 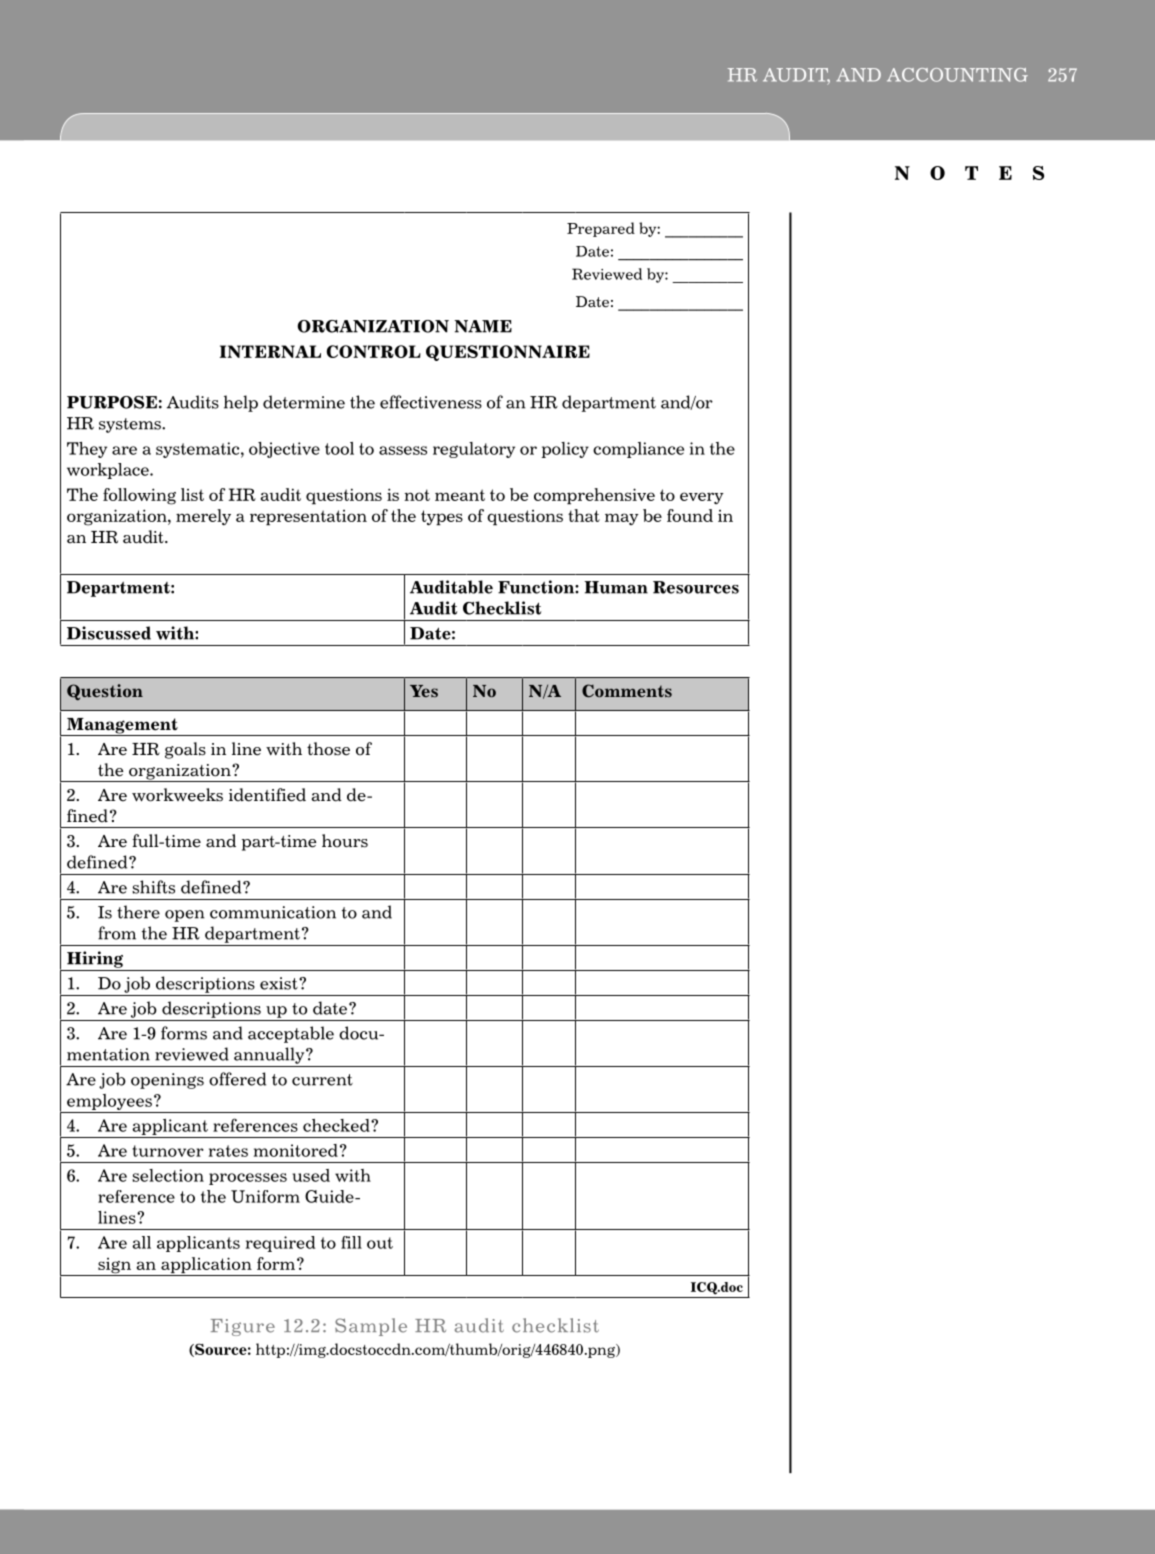 I want to click on checked, so click(x=337, y=1125).
